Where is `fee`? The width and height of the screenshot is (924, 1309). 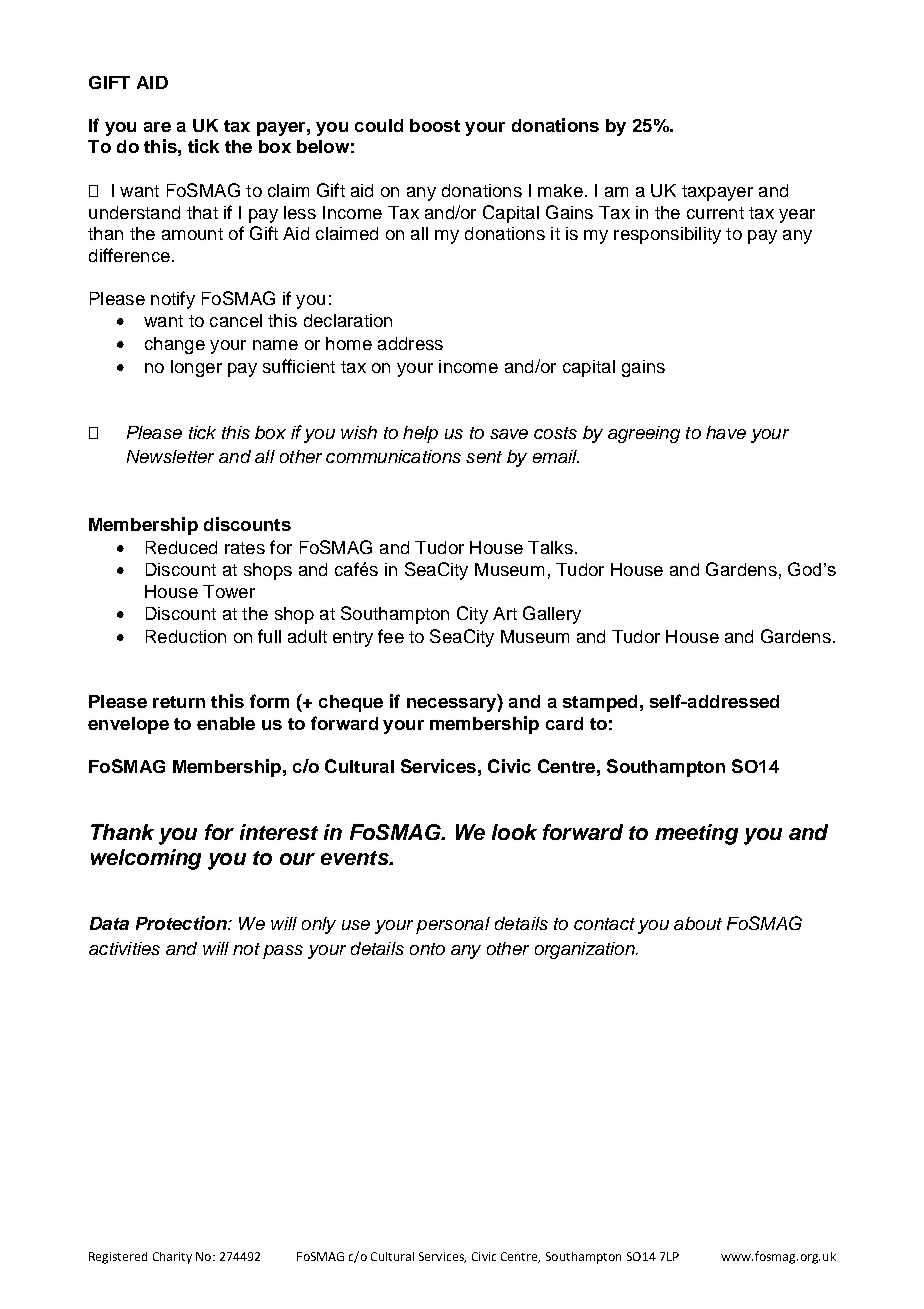
fee is located at coordinates (391, 636).
